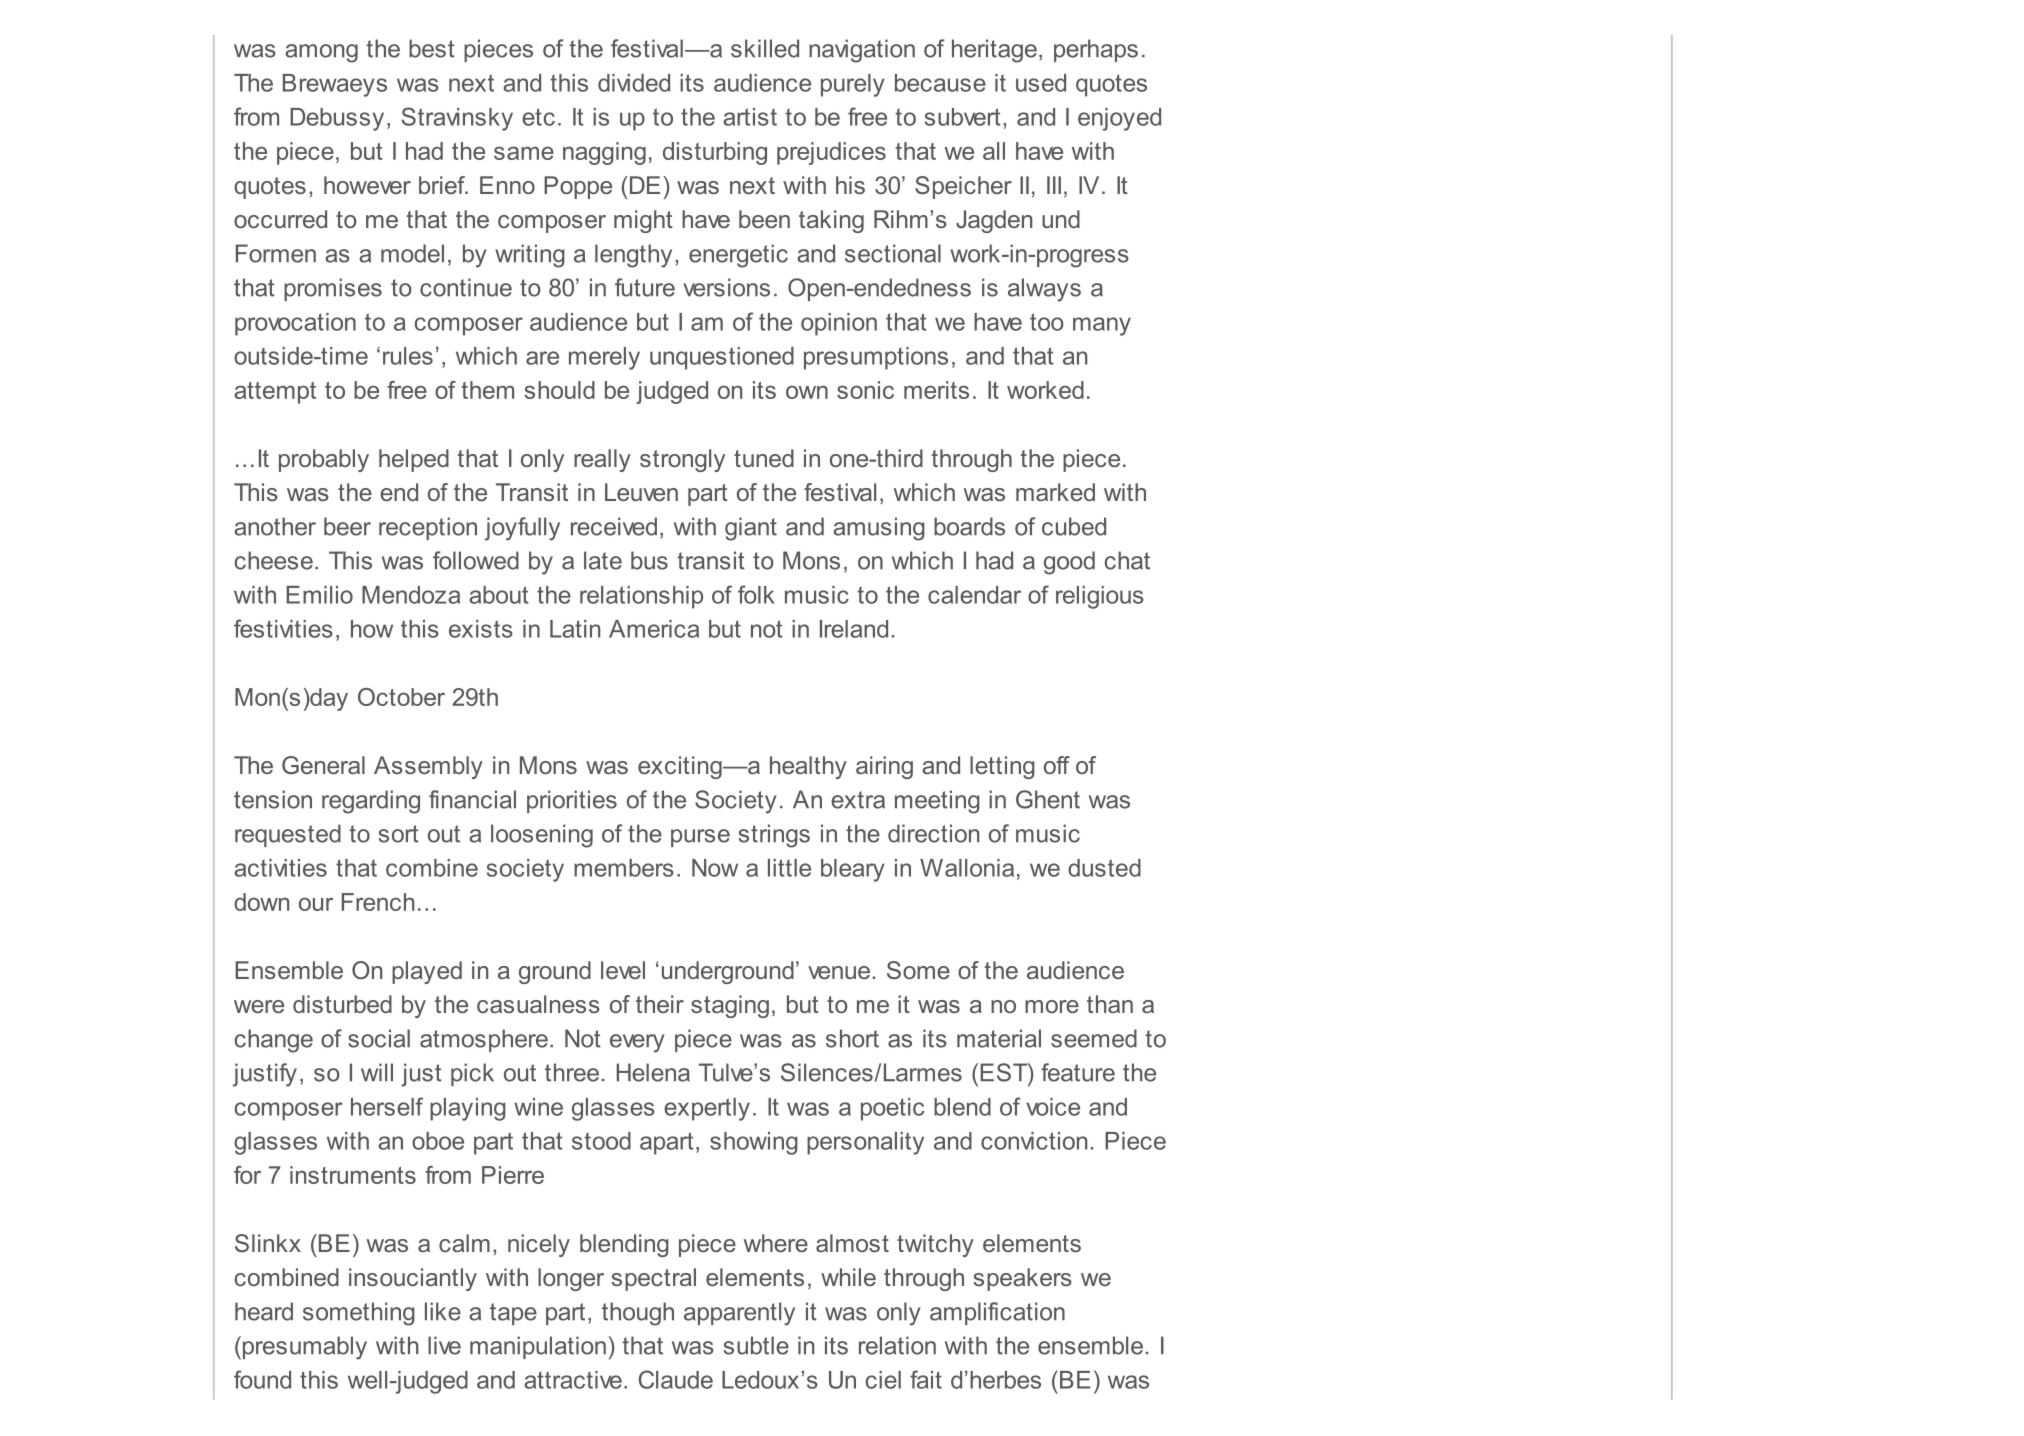 This page has width=2024, height=1436. I want to click on used, so click(1041, 83).
